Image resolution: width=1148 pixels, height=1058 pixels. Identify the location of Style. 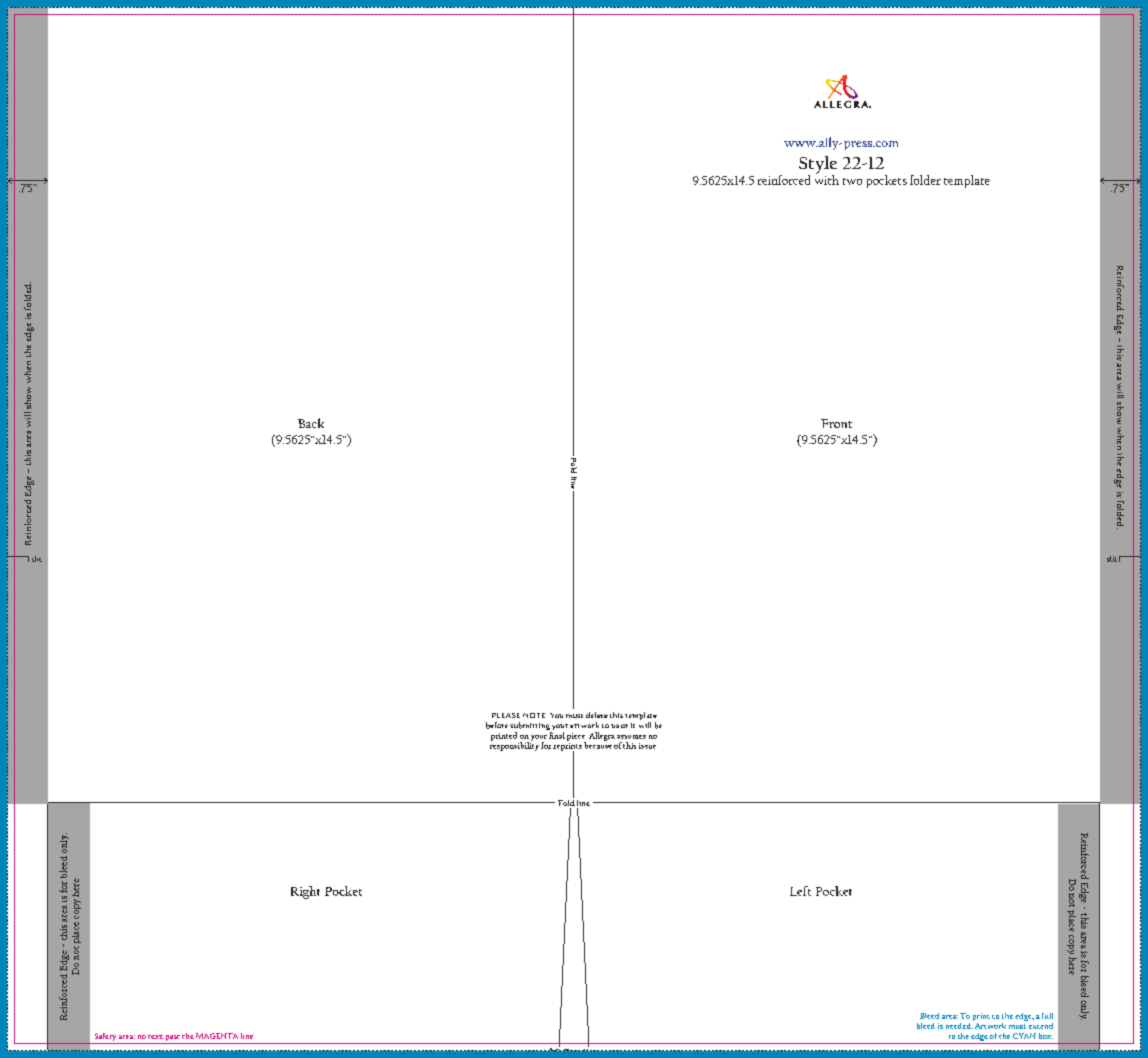
(818, 166).
